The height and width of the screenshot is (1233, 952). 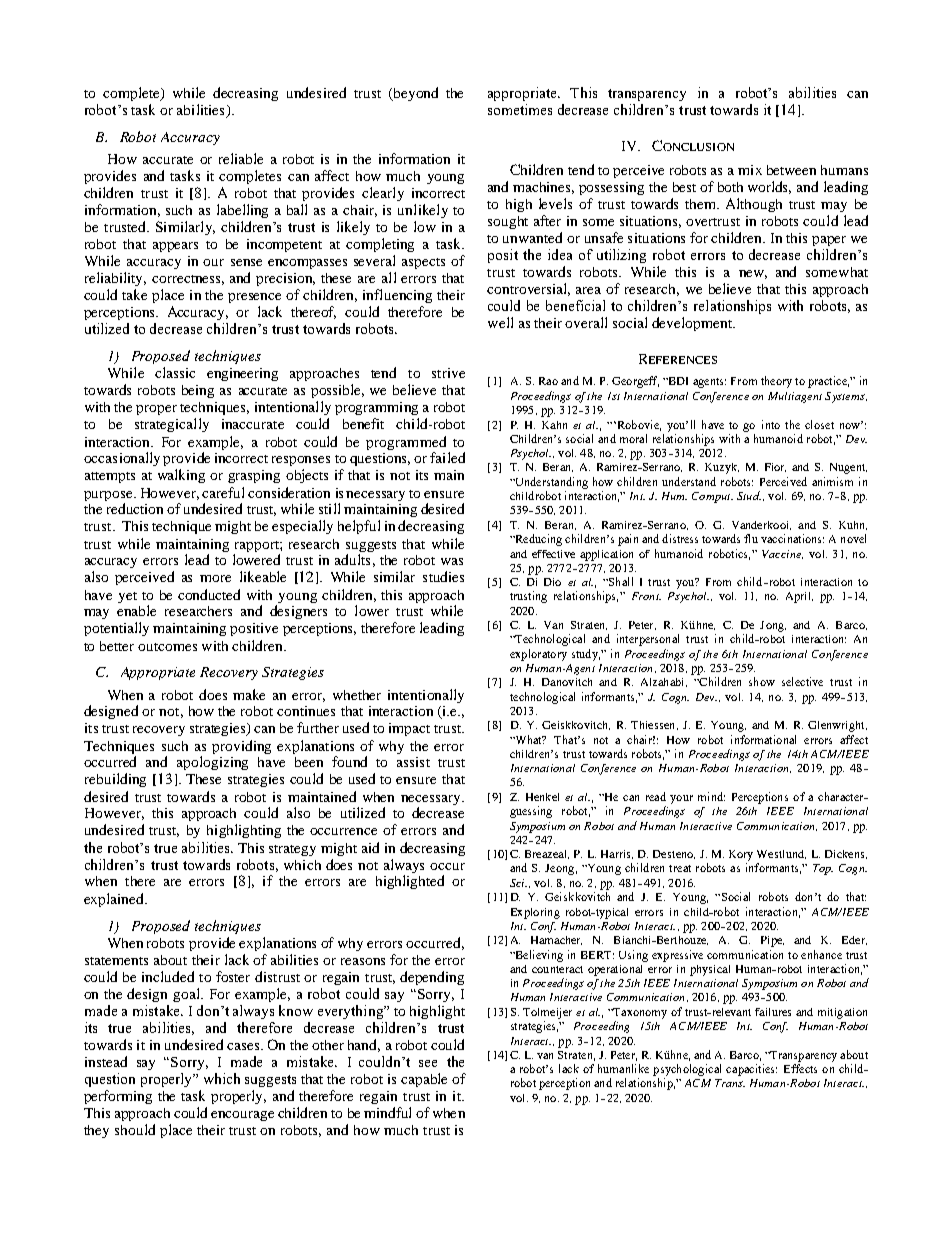 I want to click on failed, so click(x=447, y=457).
